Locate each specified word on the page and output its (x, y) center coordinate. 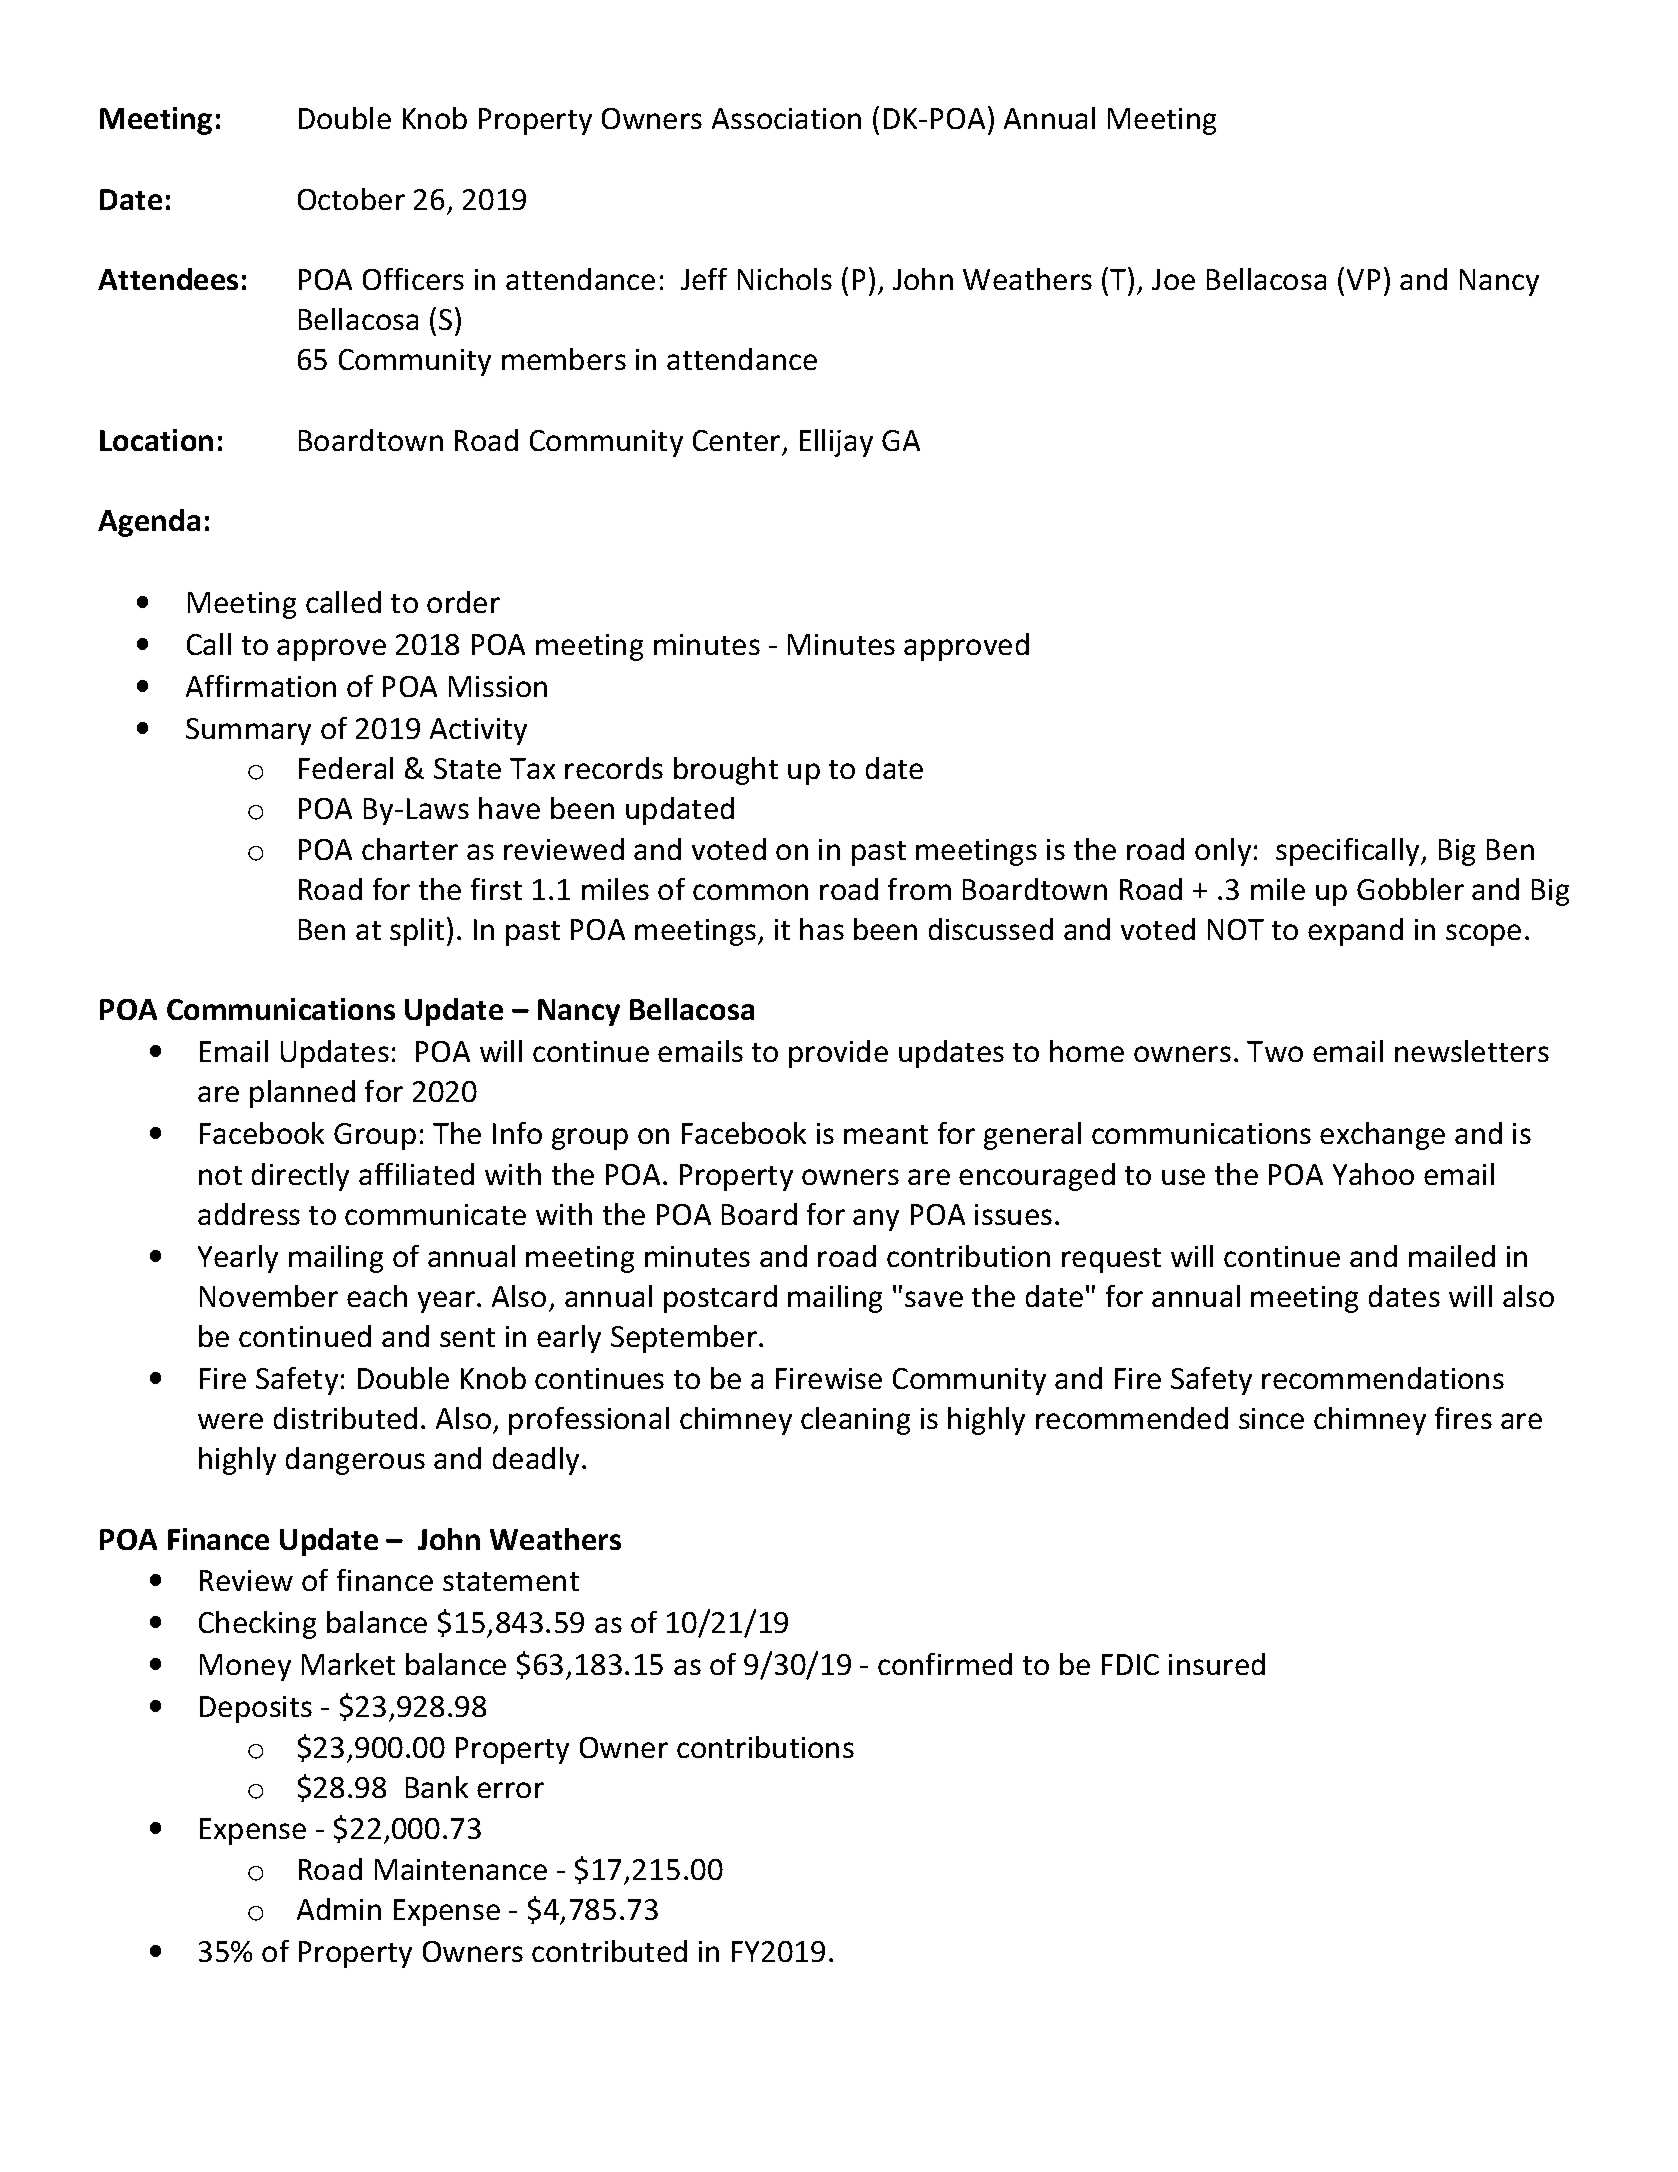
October (351, 199)
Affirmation (261, 686)
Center (736, 440)
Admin (339, 1909)
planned (302, 1094)
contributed (609, 1951)
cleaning (855, 1421)
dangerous (355, 1461)
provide (838, 1054)
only (1223, 852)
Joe (1173, 279)
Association (786, 118)
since (1271, 1418)
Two (1275, 1051)
